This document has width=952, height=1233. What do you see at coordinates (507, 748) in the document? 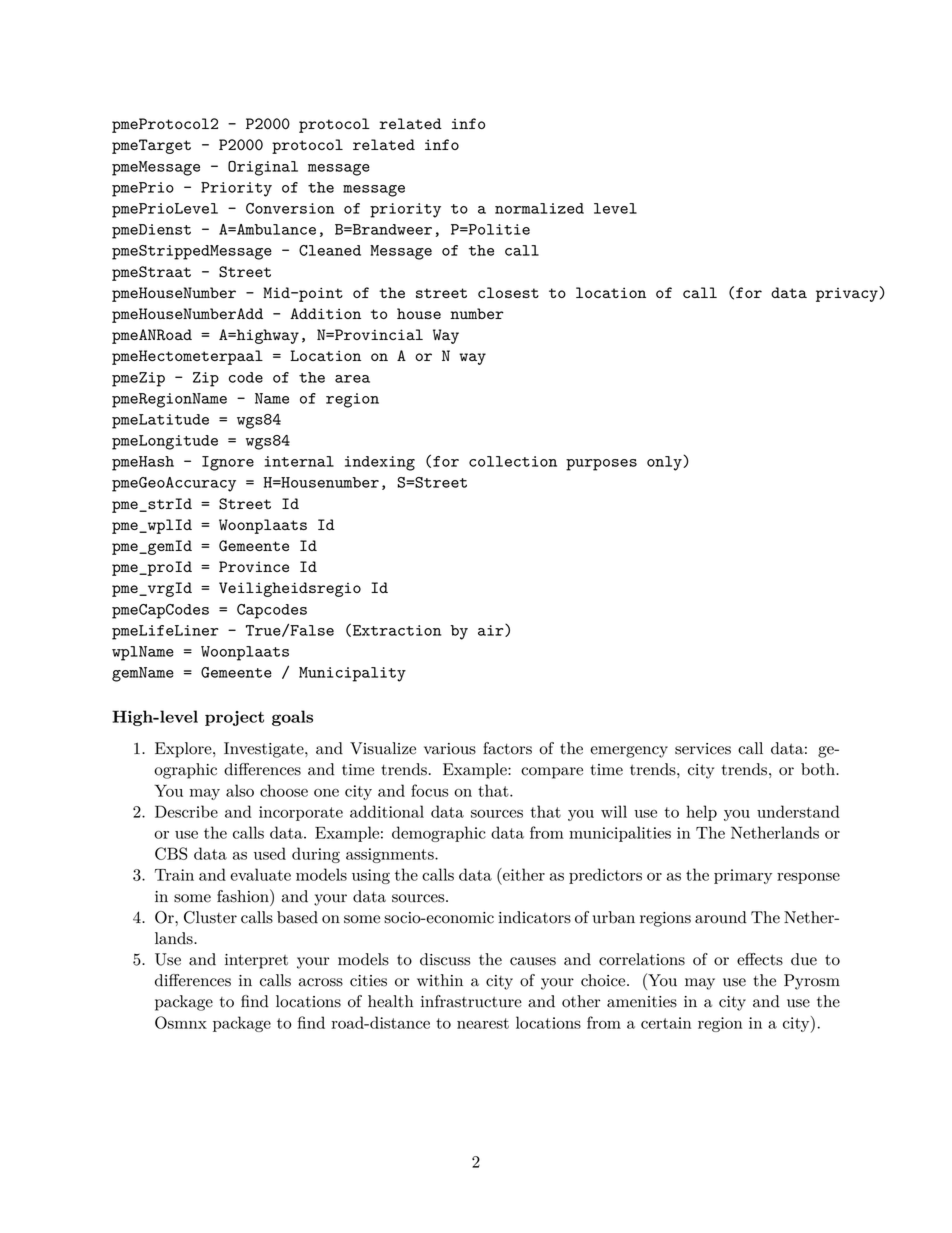
I see `factors` at bounding box center [507, 748].
